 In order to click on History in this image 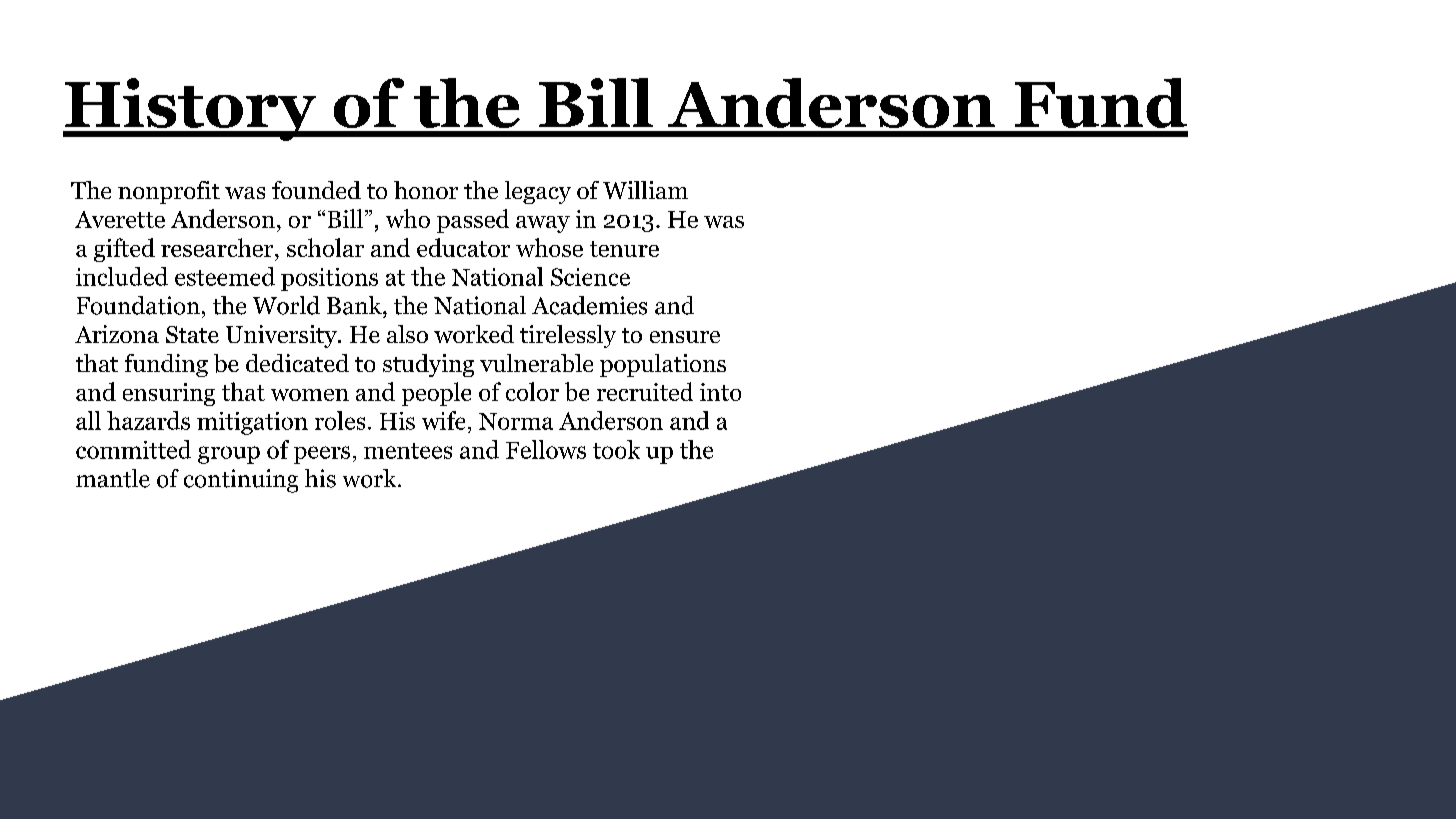, I will do `click(191, 109)`.
